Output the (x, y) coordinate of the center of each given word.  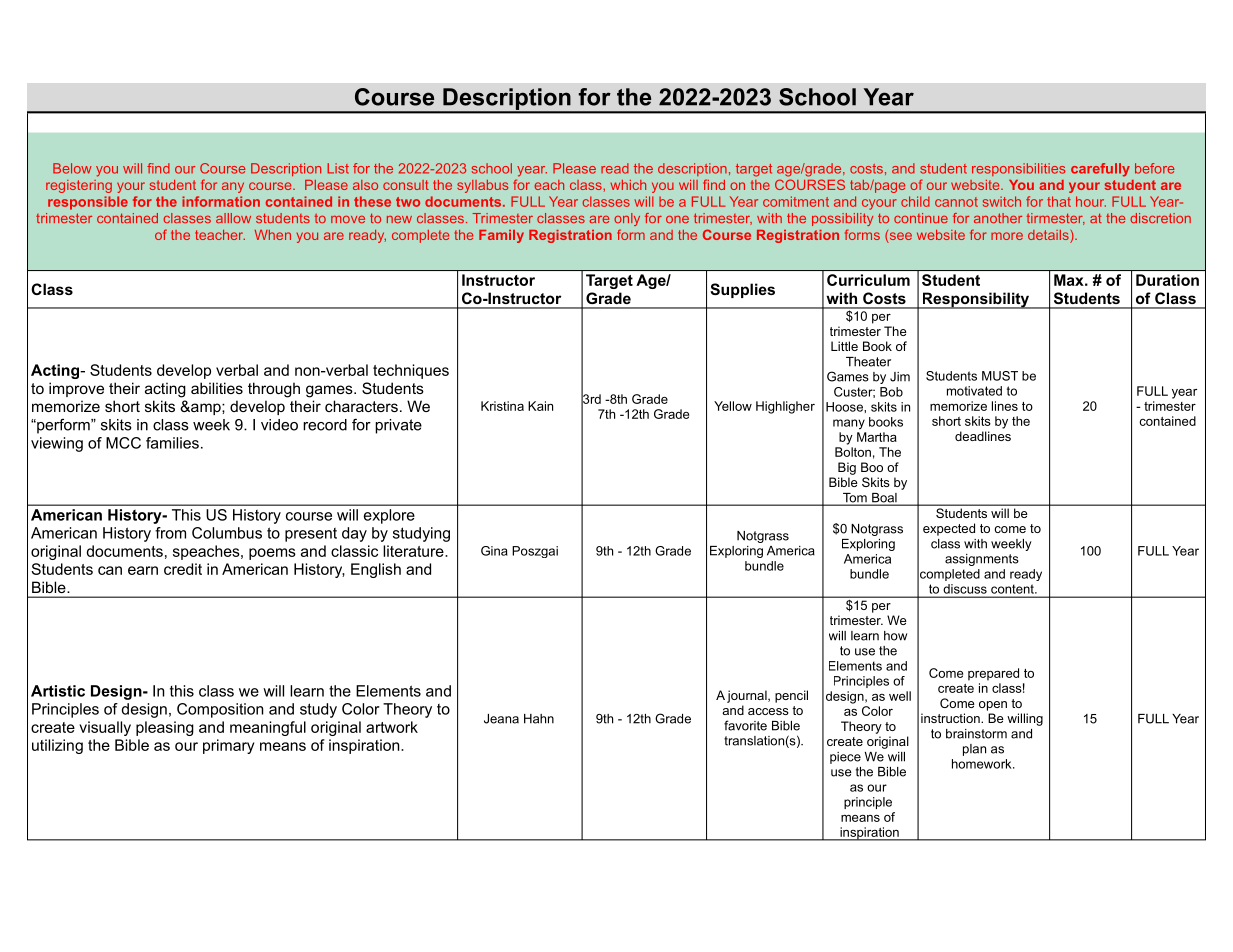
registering (79, 186)
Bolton (853, 452)
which (628, 185)
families (172, 443)
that (1059, 201)
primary (228, 746)
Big (847, 468)
